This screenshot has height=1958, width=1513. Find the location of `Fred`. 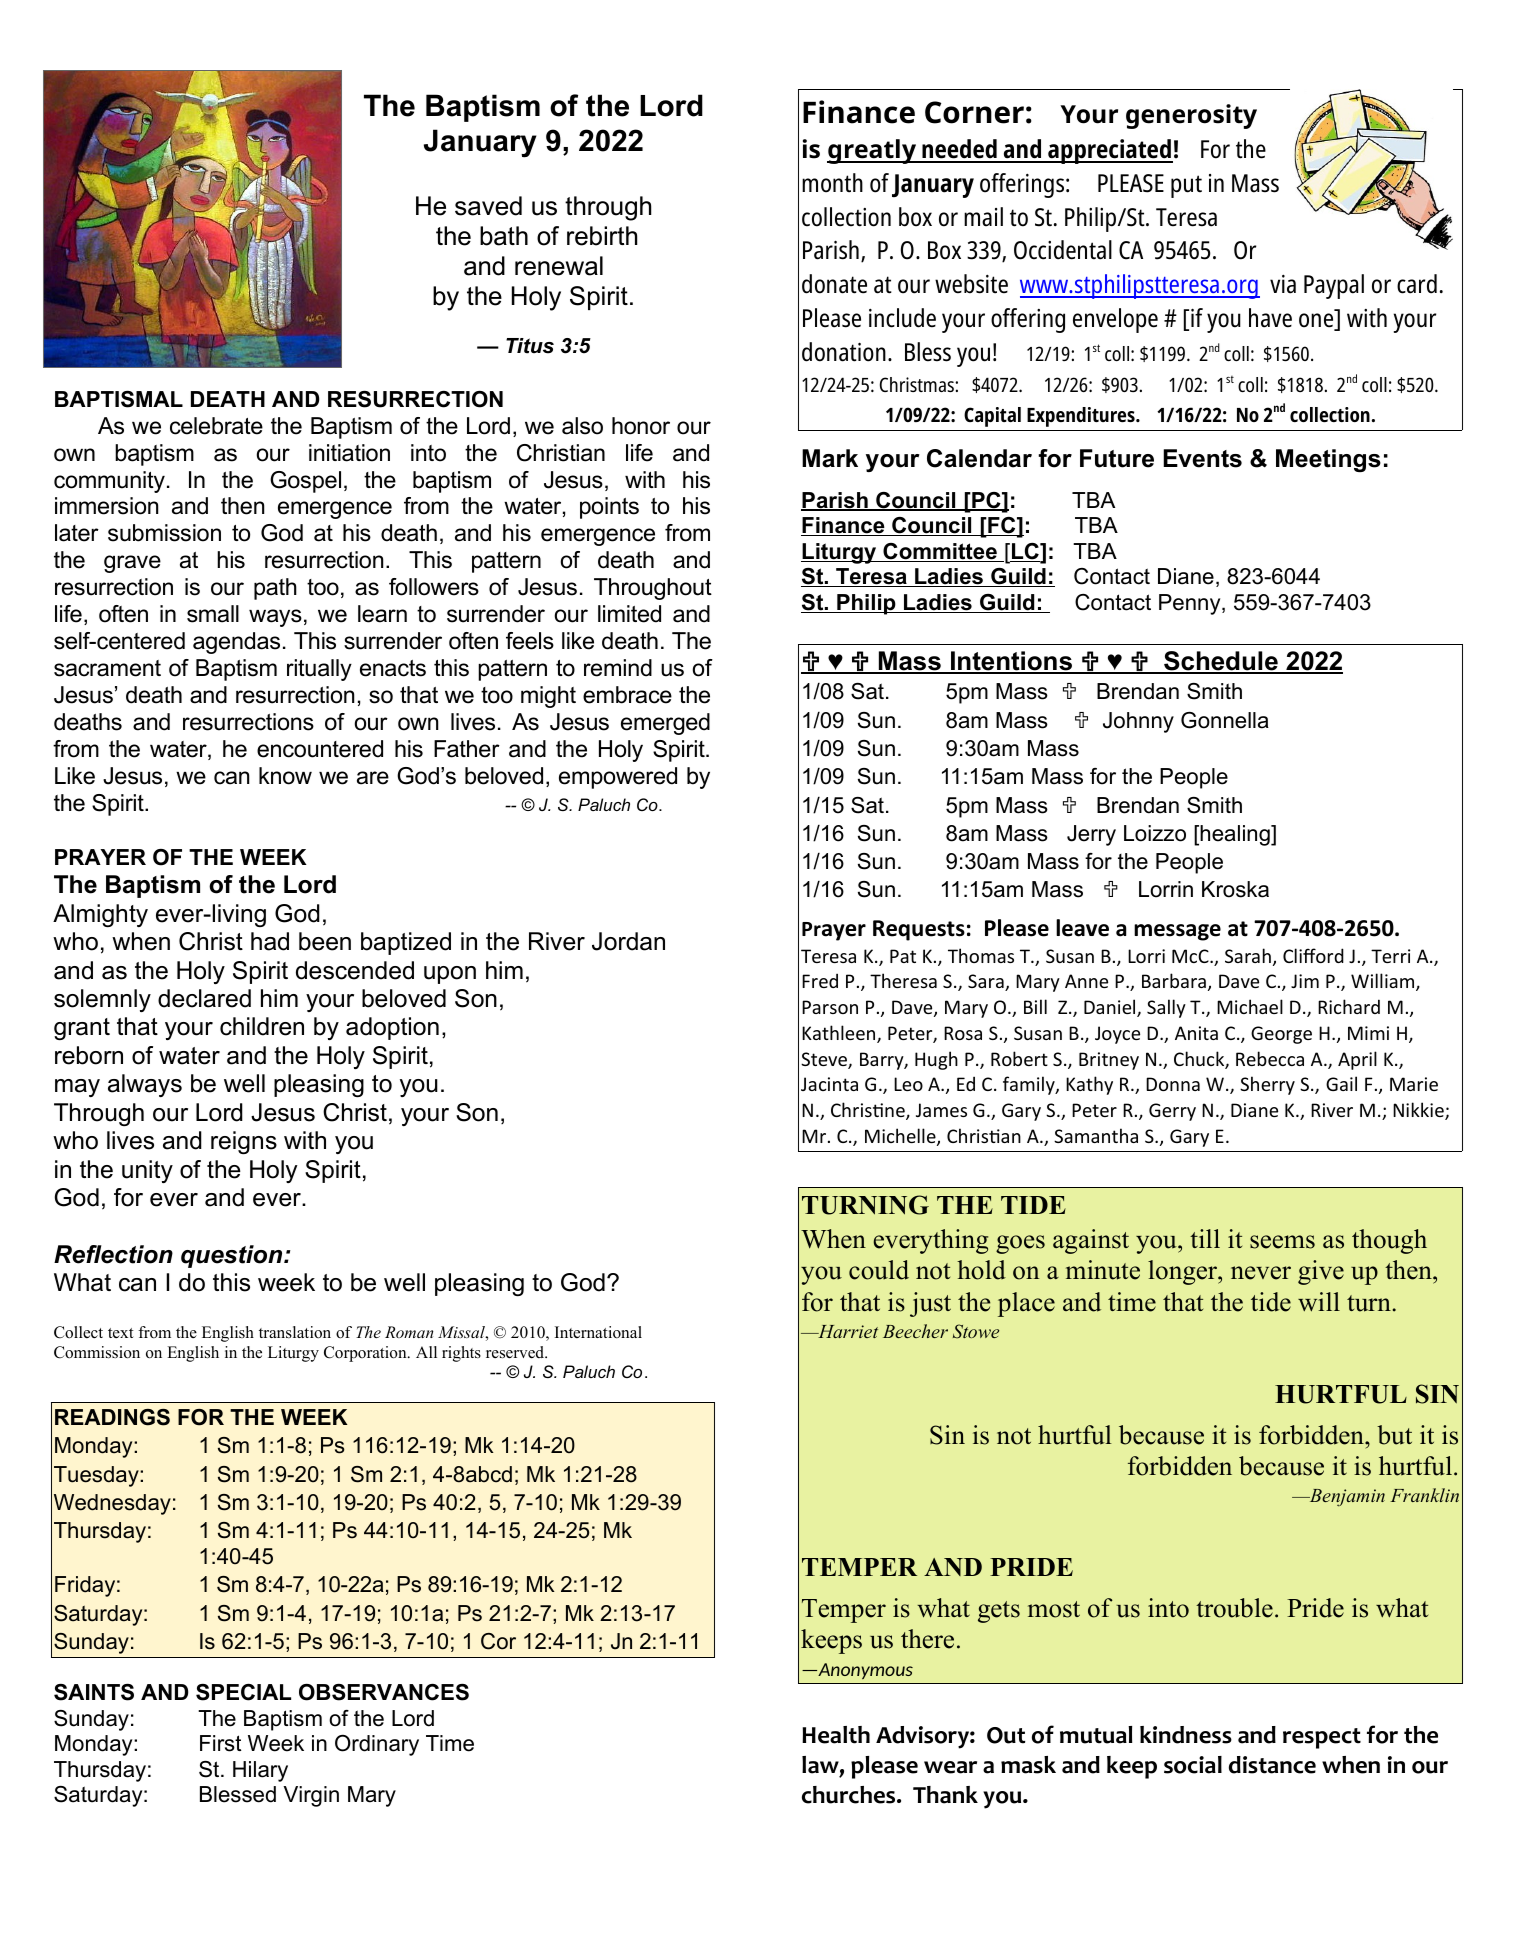

Fred is located at coordinates (820, 980).
